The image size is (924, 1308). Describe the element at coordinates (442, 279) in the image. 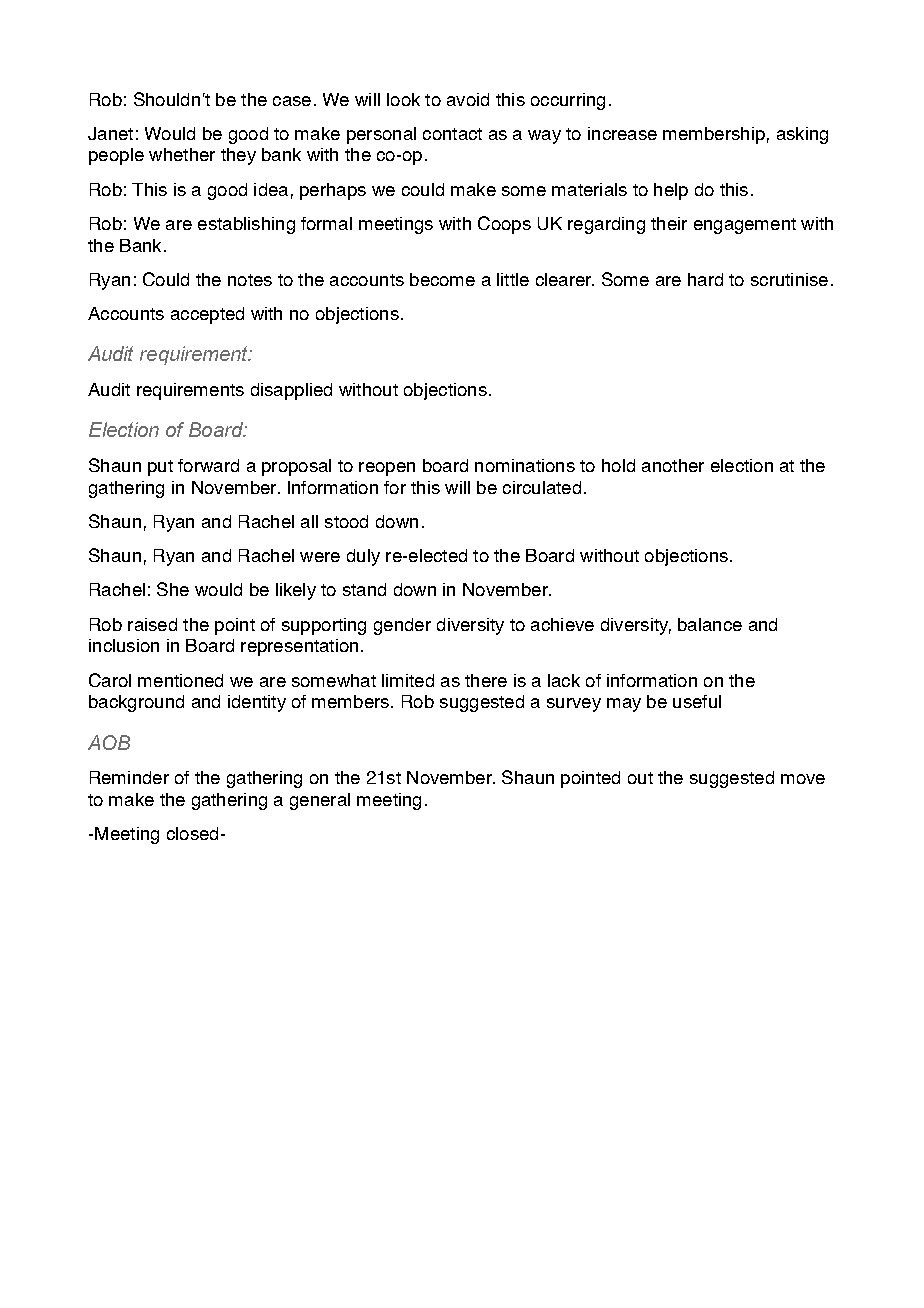

I see `become` at that location.
